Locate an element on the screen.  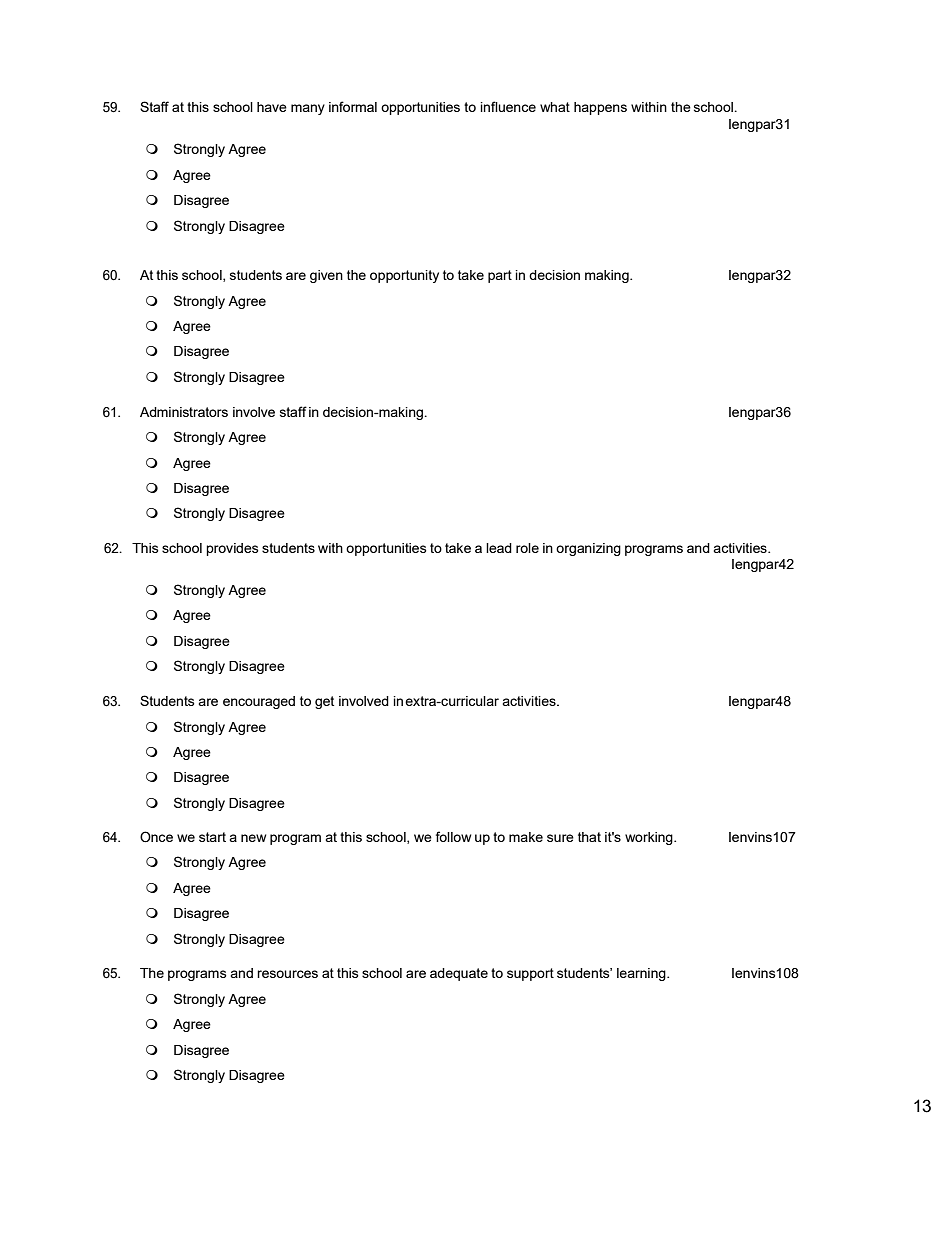
encouraged is located at coordinates (259, 702).
